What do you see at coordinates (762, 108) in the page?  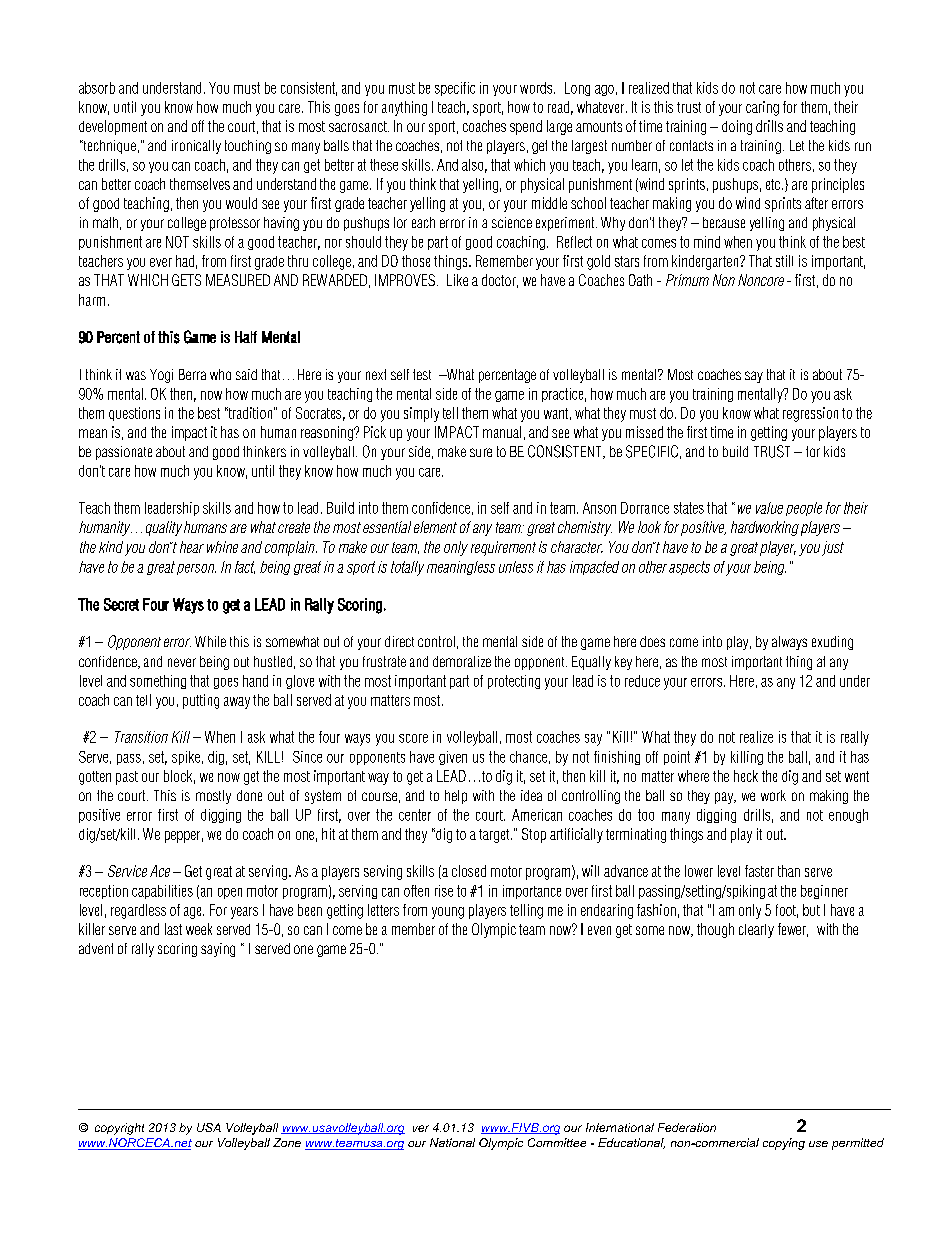 I see `caring` at bounding box center [762, 108].
